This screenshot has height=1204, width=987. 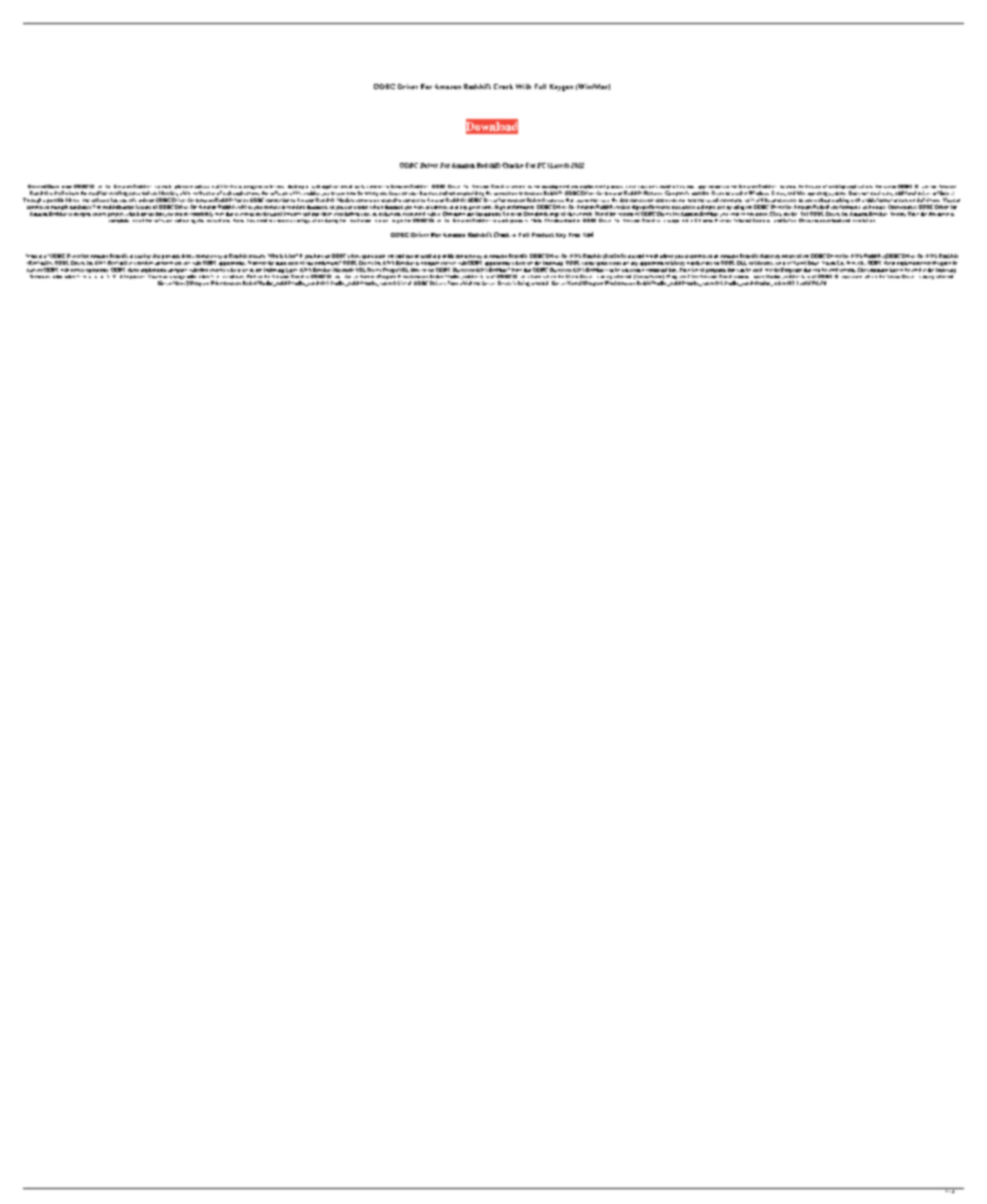 What do you see at coordinates (616, 189) in the screenshot?
I see `process` at bounding box center [616, 189].
